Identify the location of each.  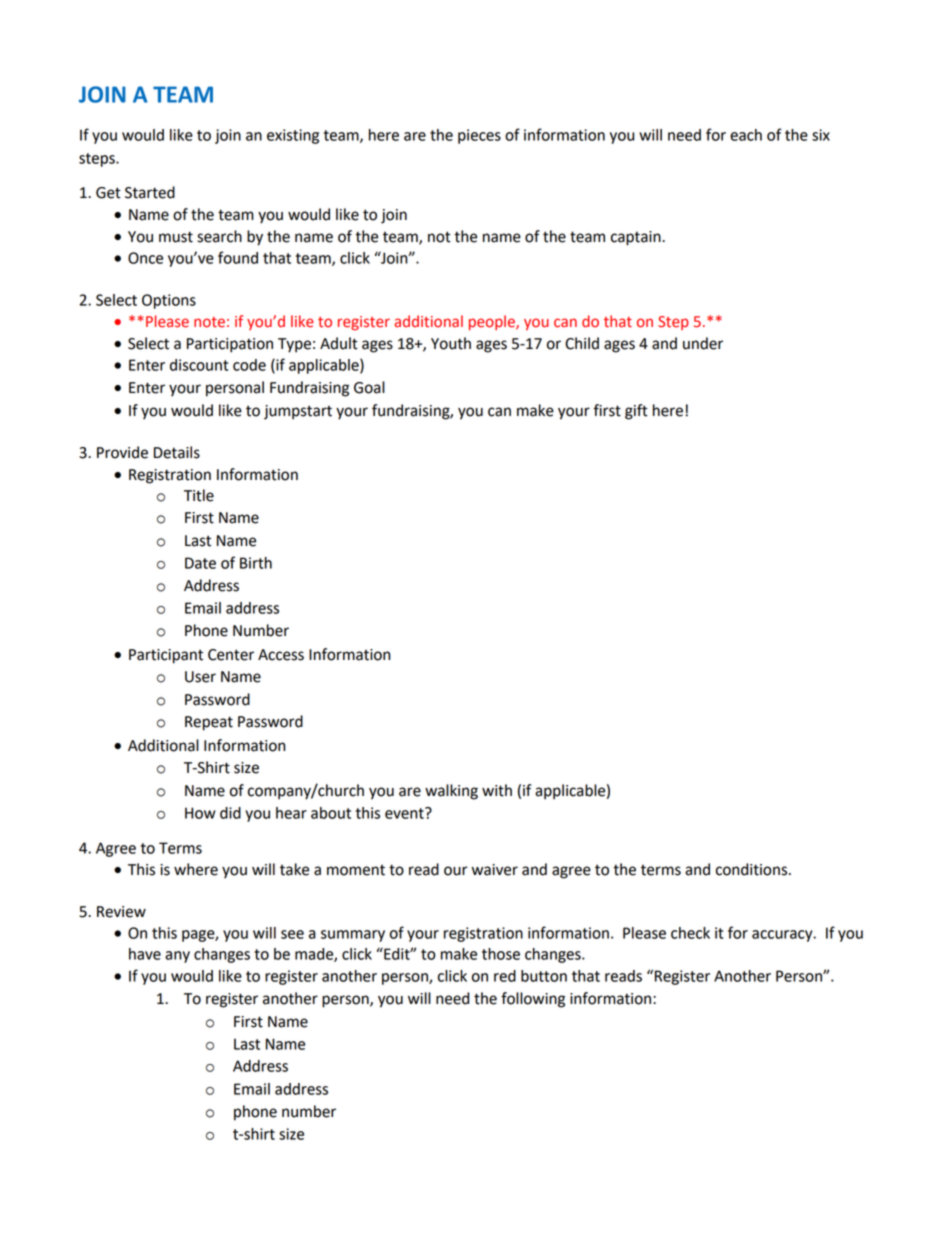
(746, 135).
